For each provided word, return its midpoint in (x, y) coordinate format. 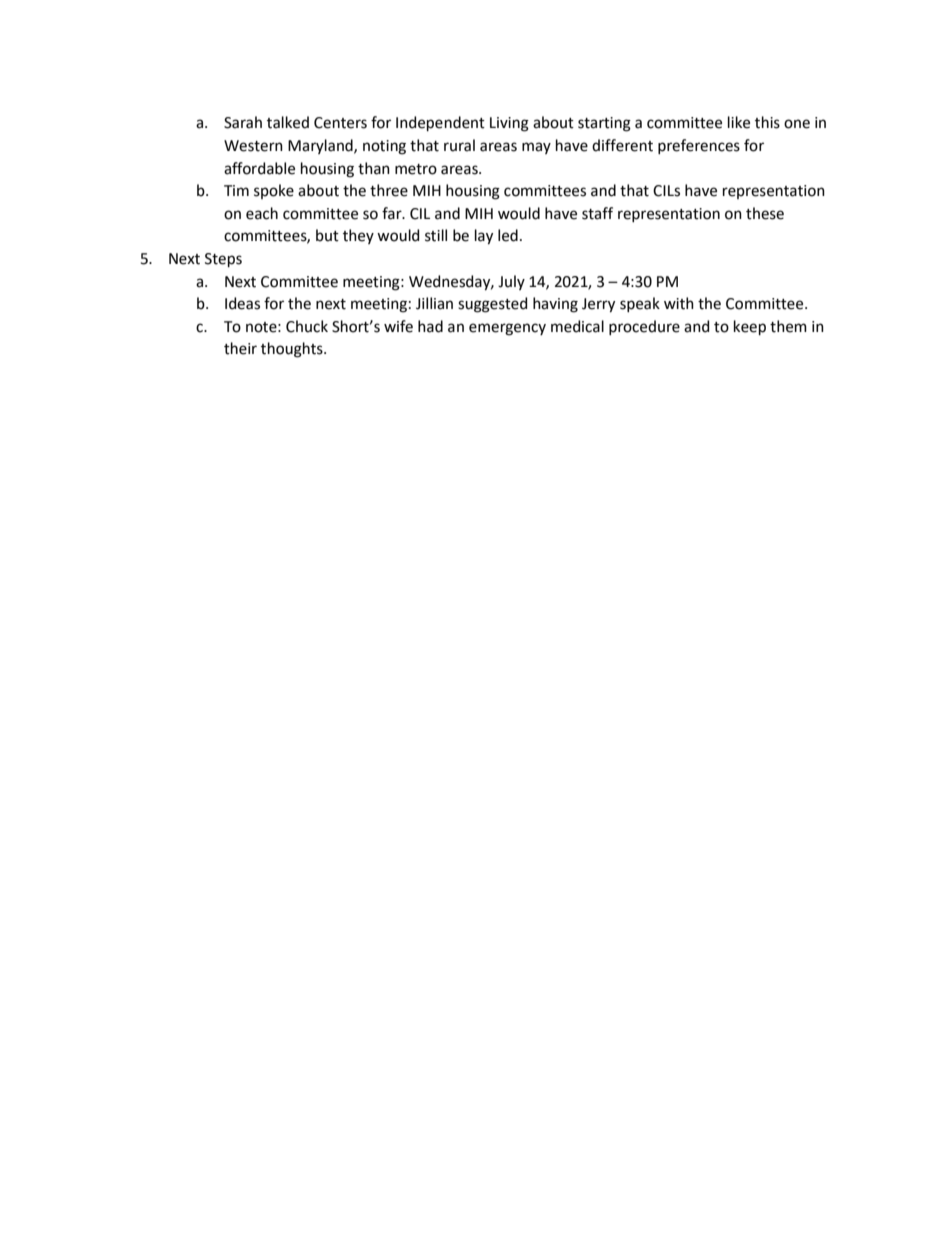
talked (288, 122)
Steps (223, 260)
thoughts (293, 350)
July (511, 282)
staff (597, 213)
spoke (274, 191)
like (739, 122)
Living (509, 124)
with (679, 303)
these (765, 213)
